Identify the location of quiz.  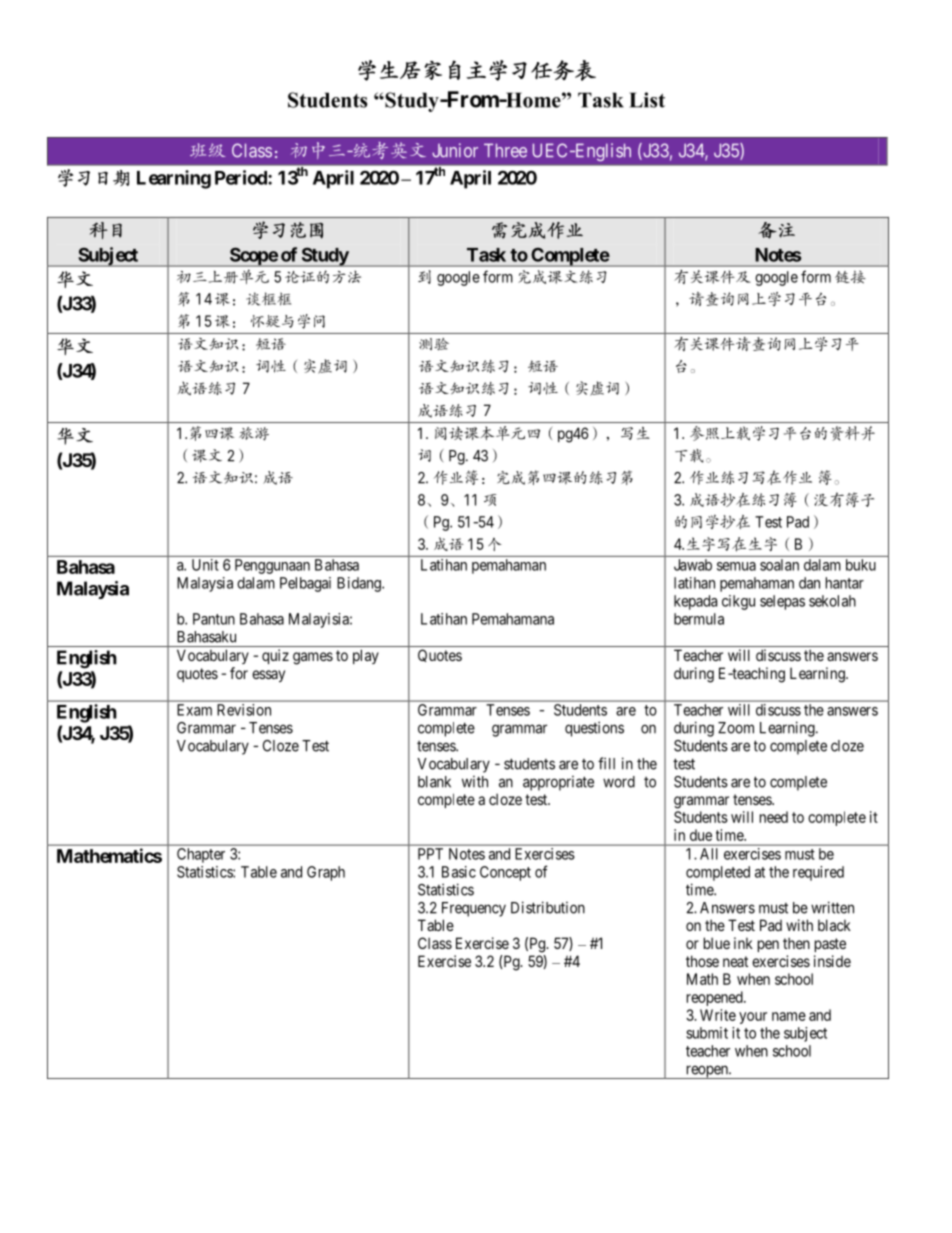
(275, 656).
